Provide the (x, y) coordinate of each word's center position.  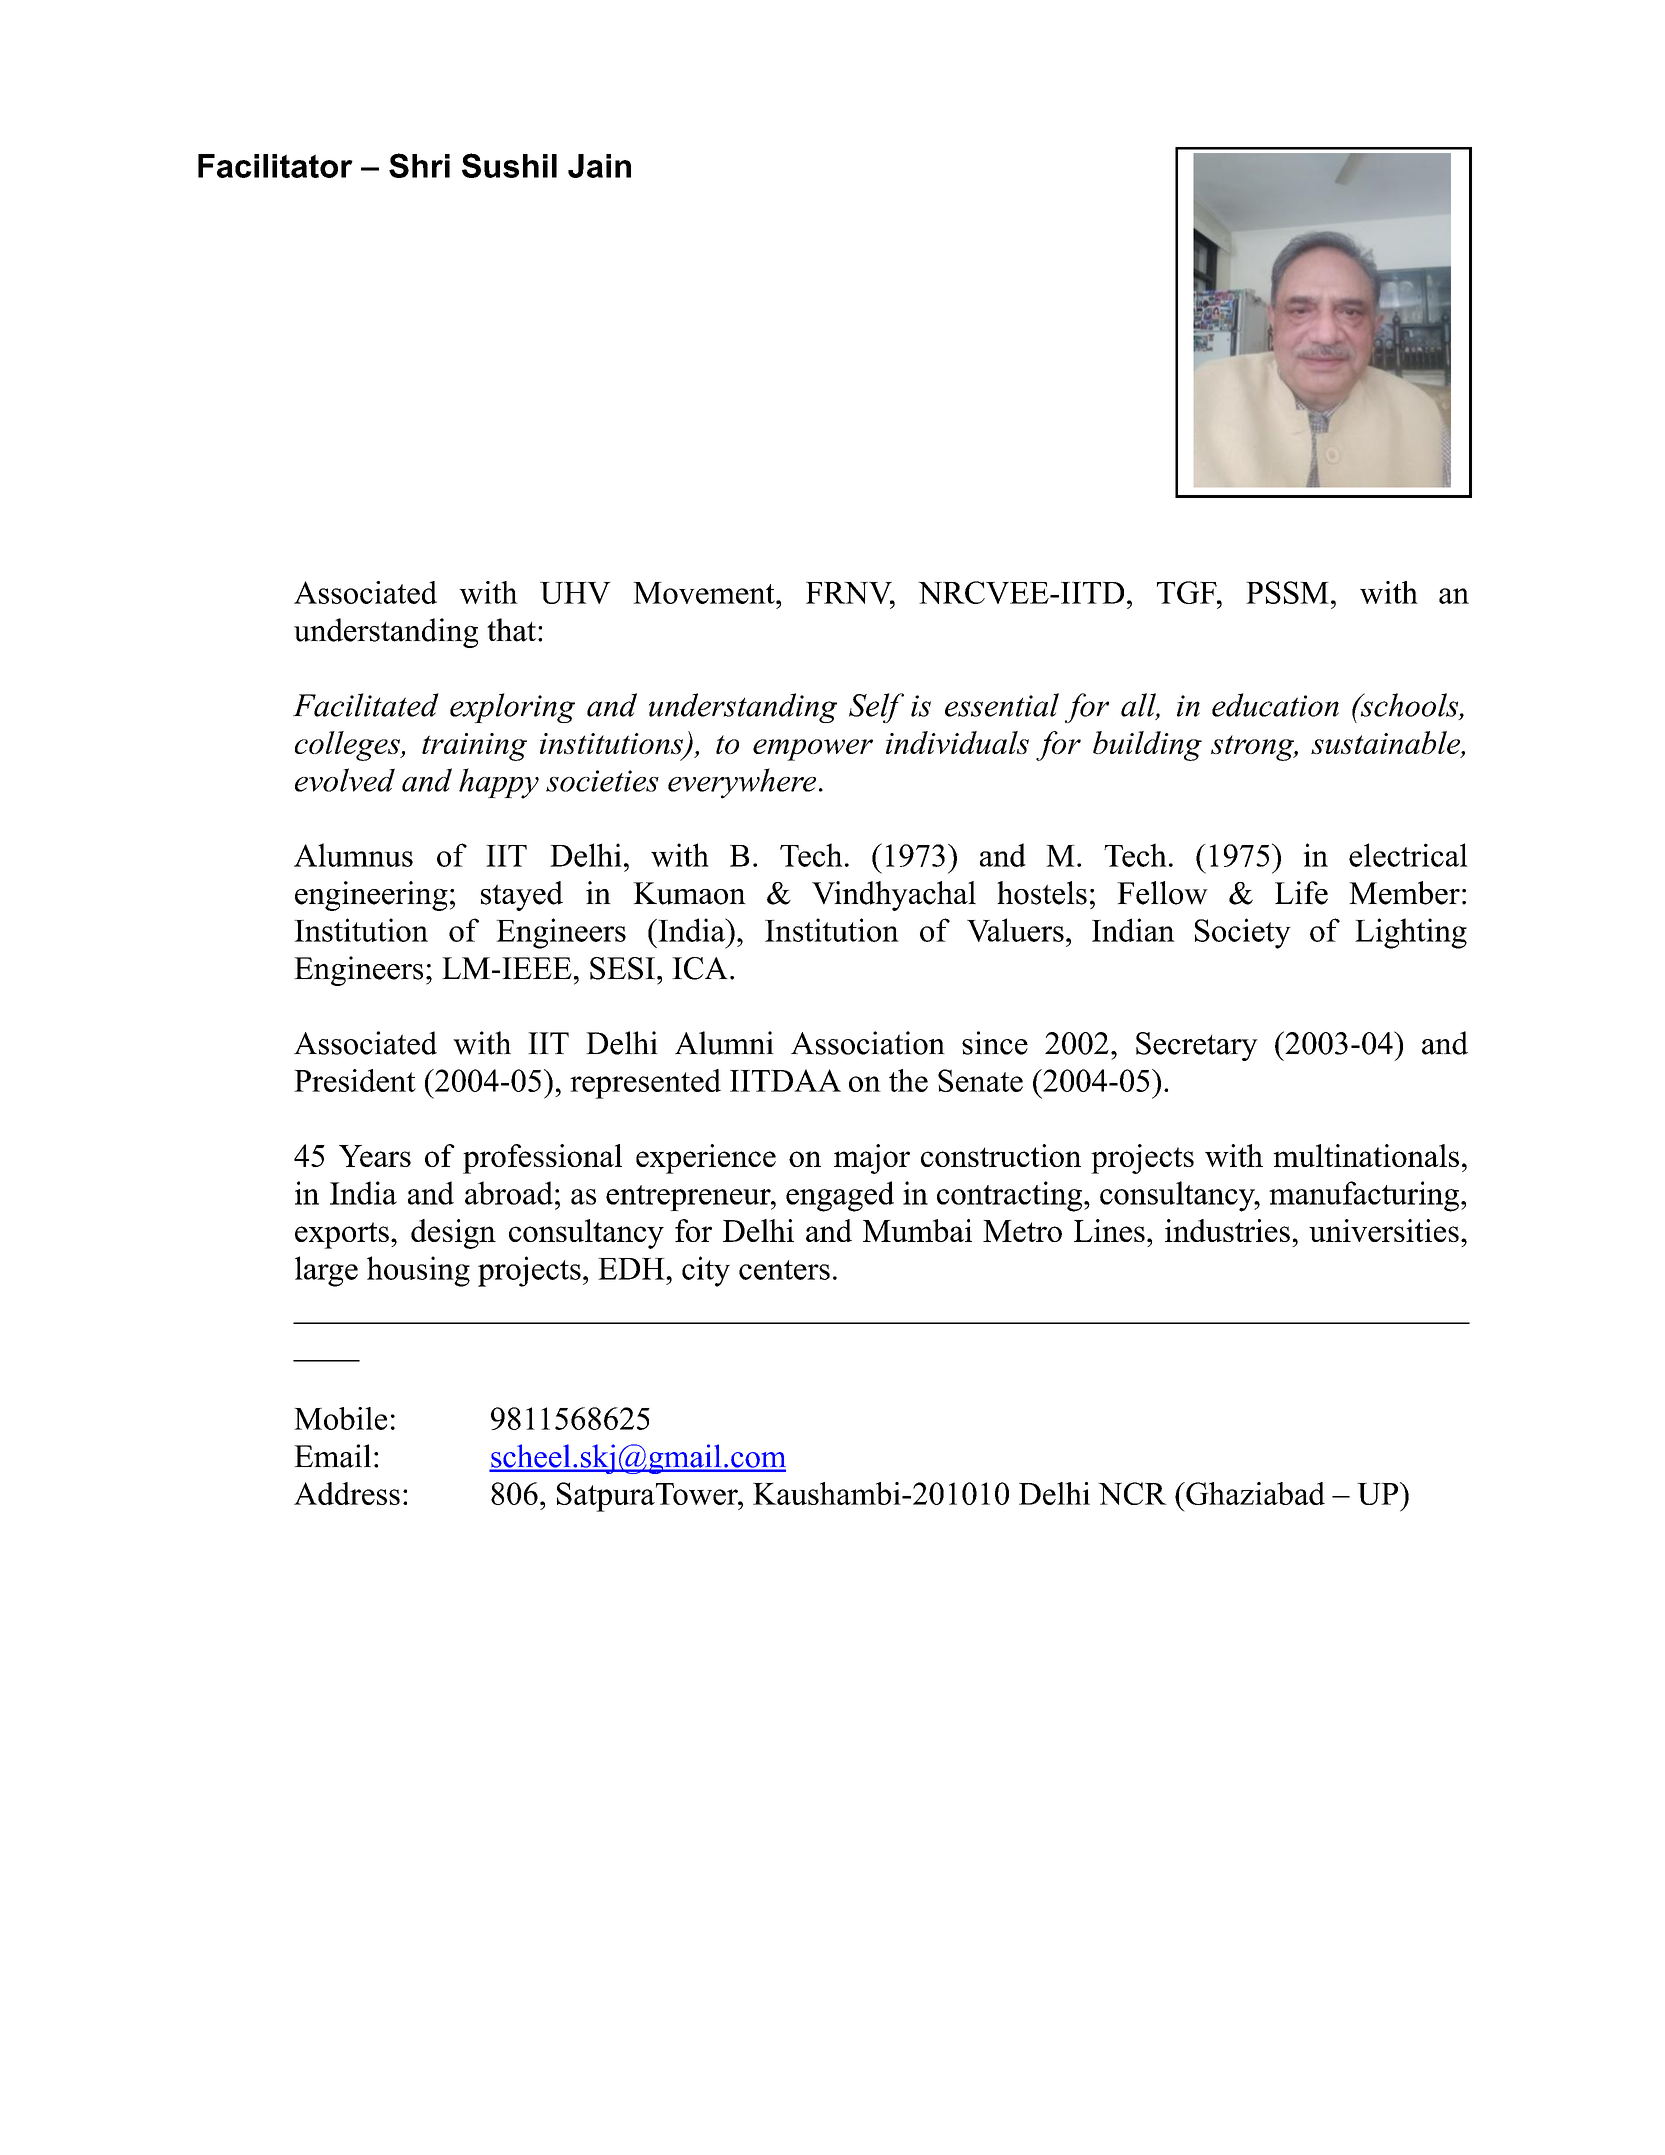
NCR (1132, 1493)
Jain (599, 166)
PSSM (1287, 592)
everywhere (742, 783)
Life (1301, 893)
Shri (419, 165)
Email (332, 1456)
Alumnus (353, 855)
